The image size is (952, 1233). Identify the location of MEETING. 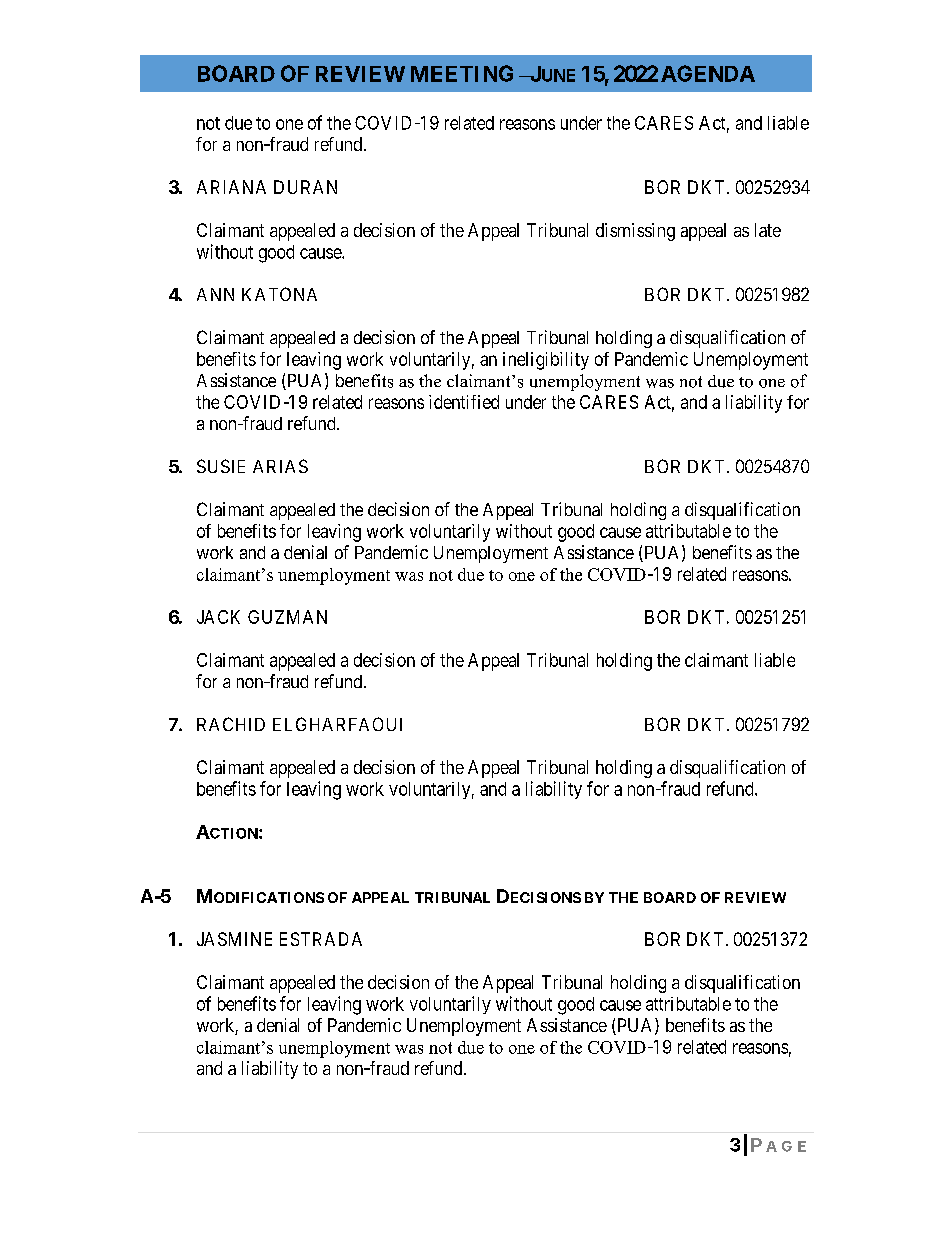
(462, 73).
